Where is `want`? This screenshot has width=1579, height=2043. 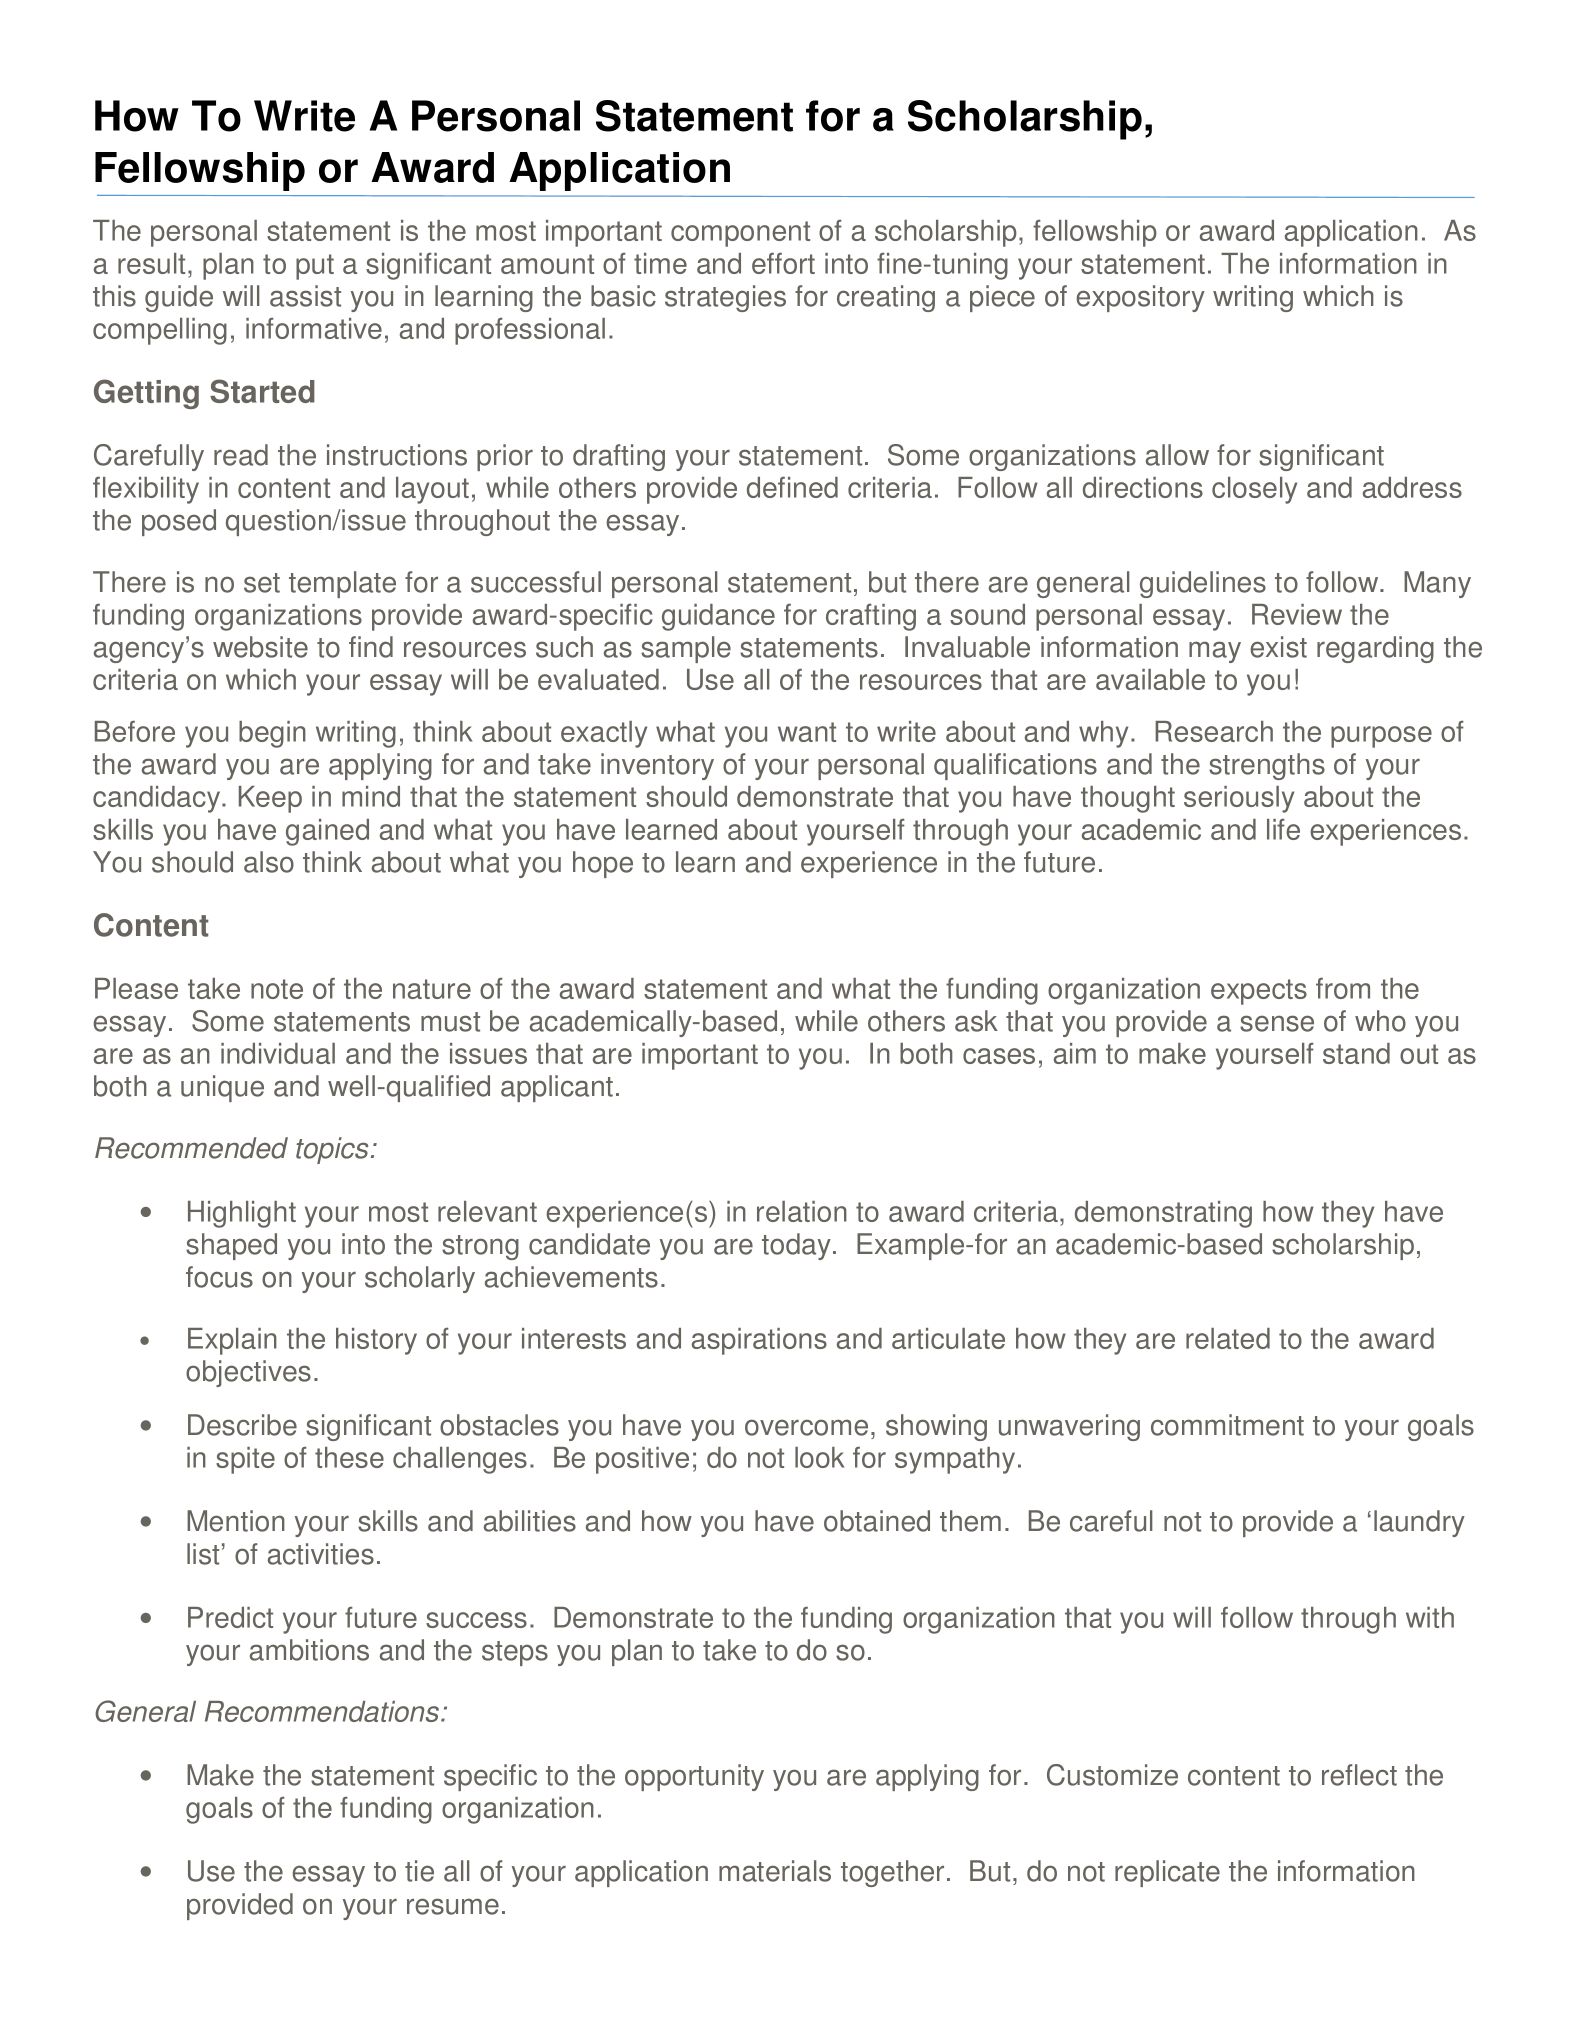
want is located at coordinates (807, 732).
